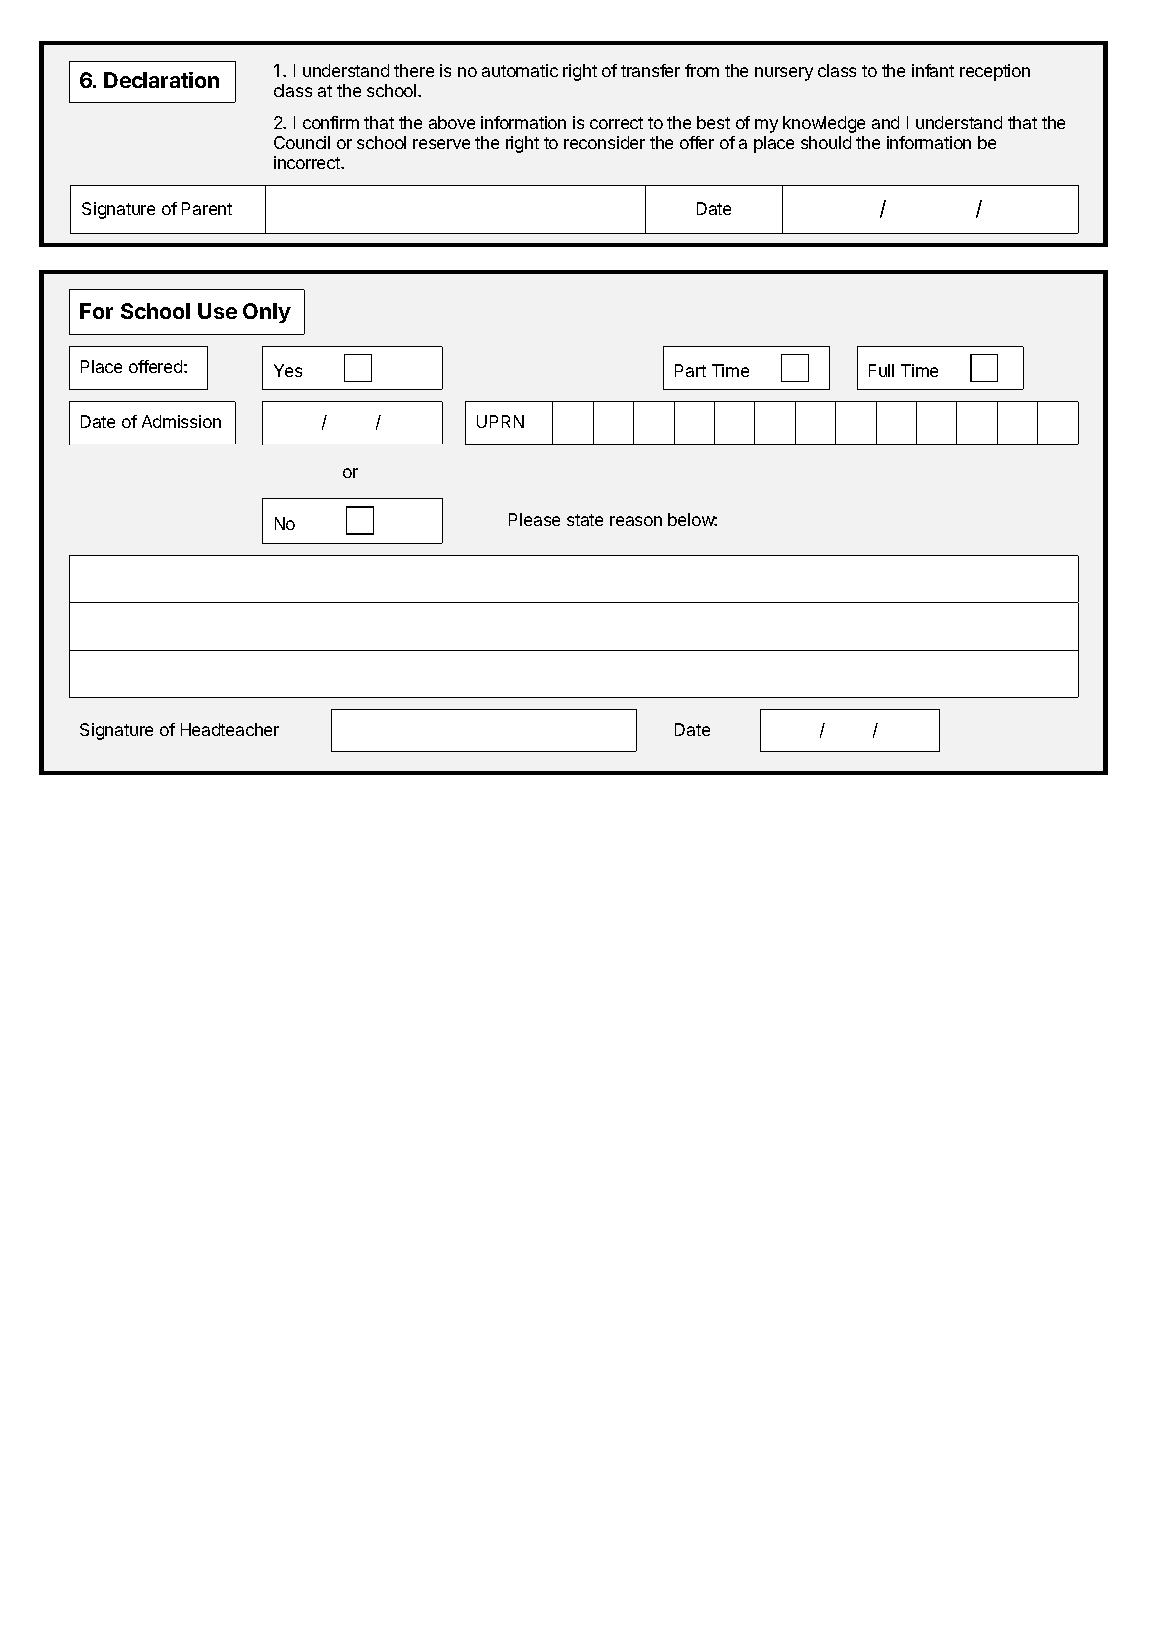 Image resolution: width=1158 pixels, height=1638 pixels. What do you see at coordinates (933, 70) in the page?
I see `infant` at bounding box center [933, 70].
